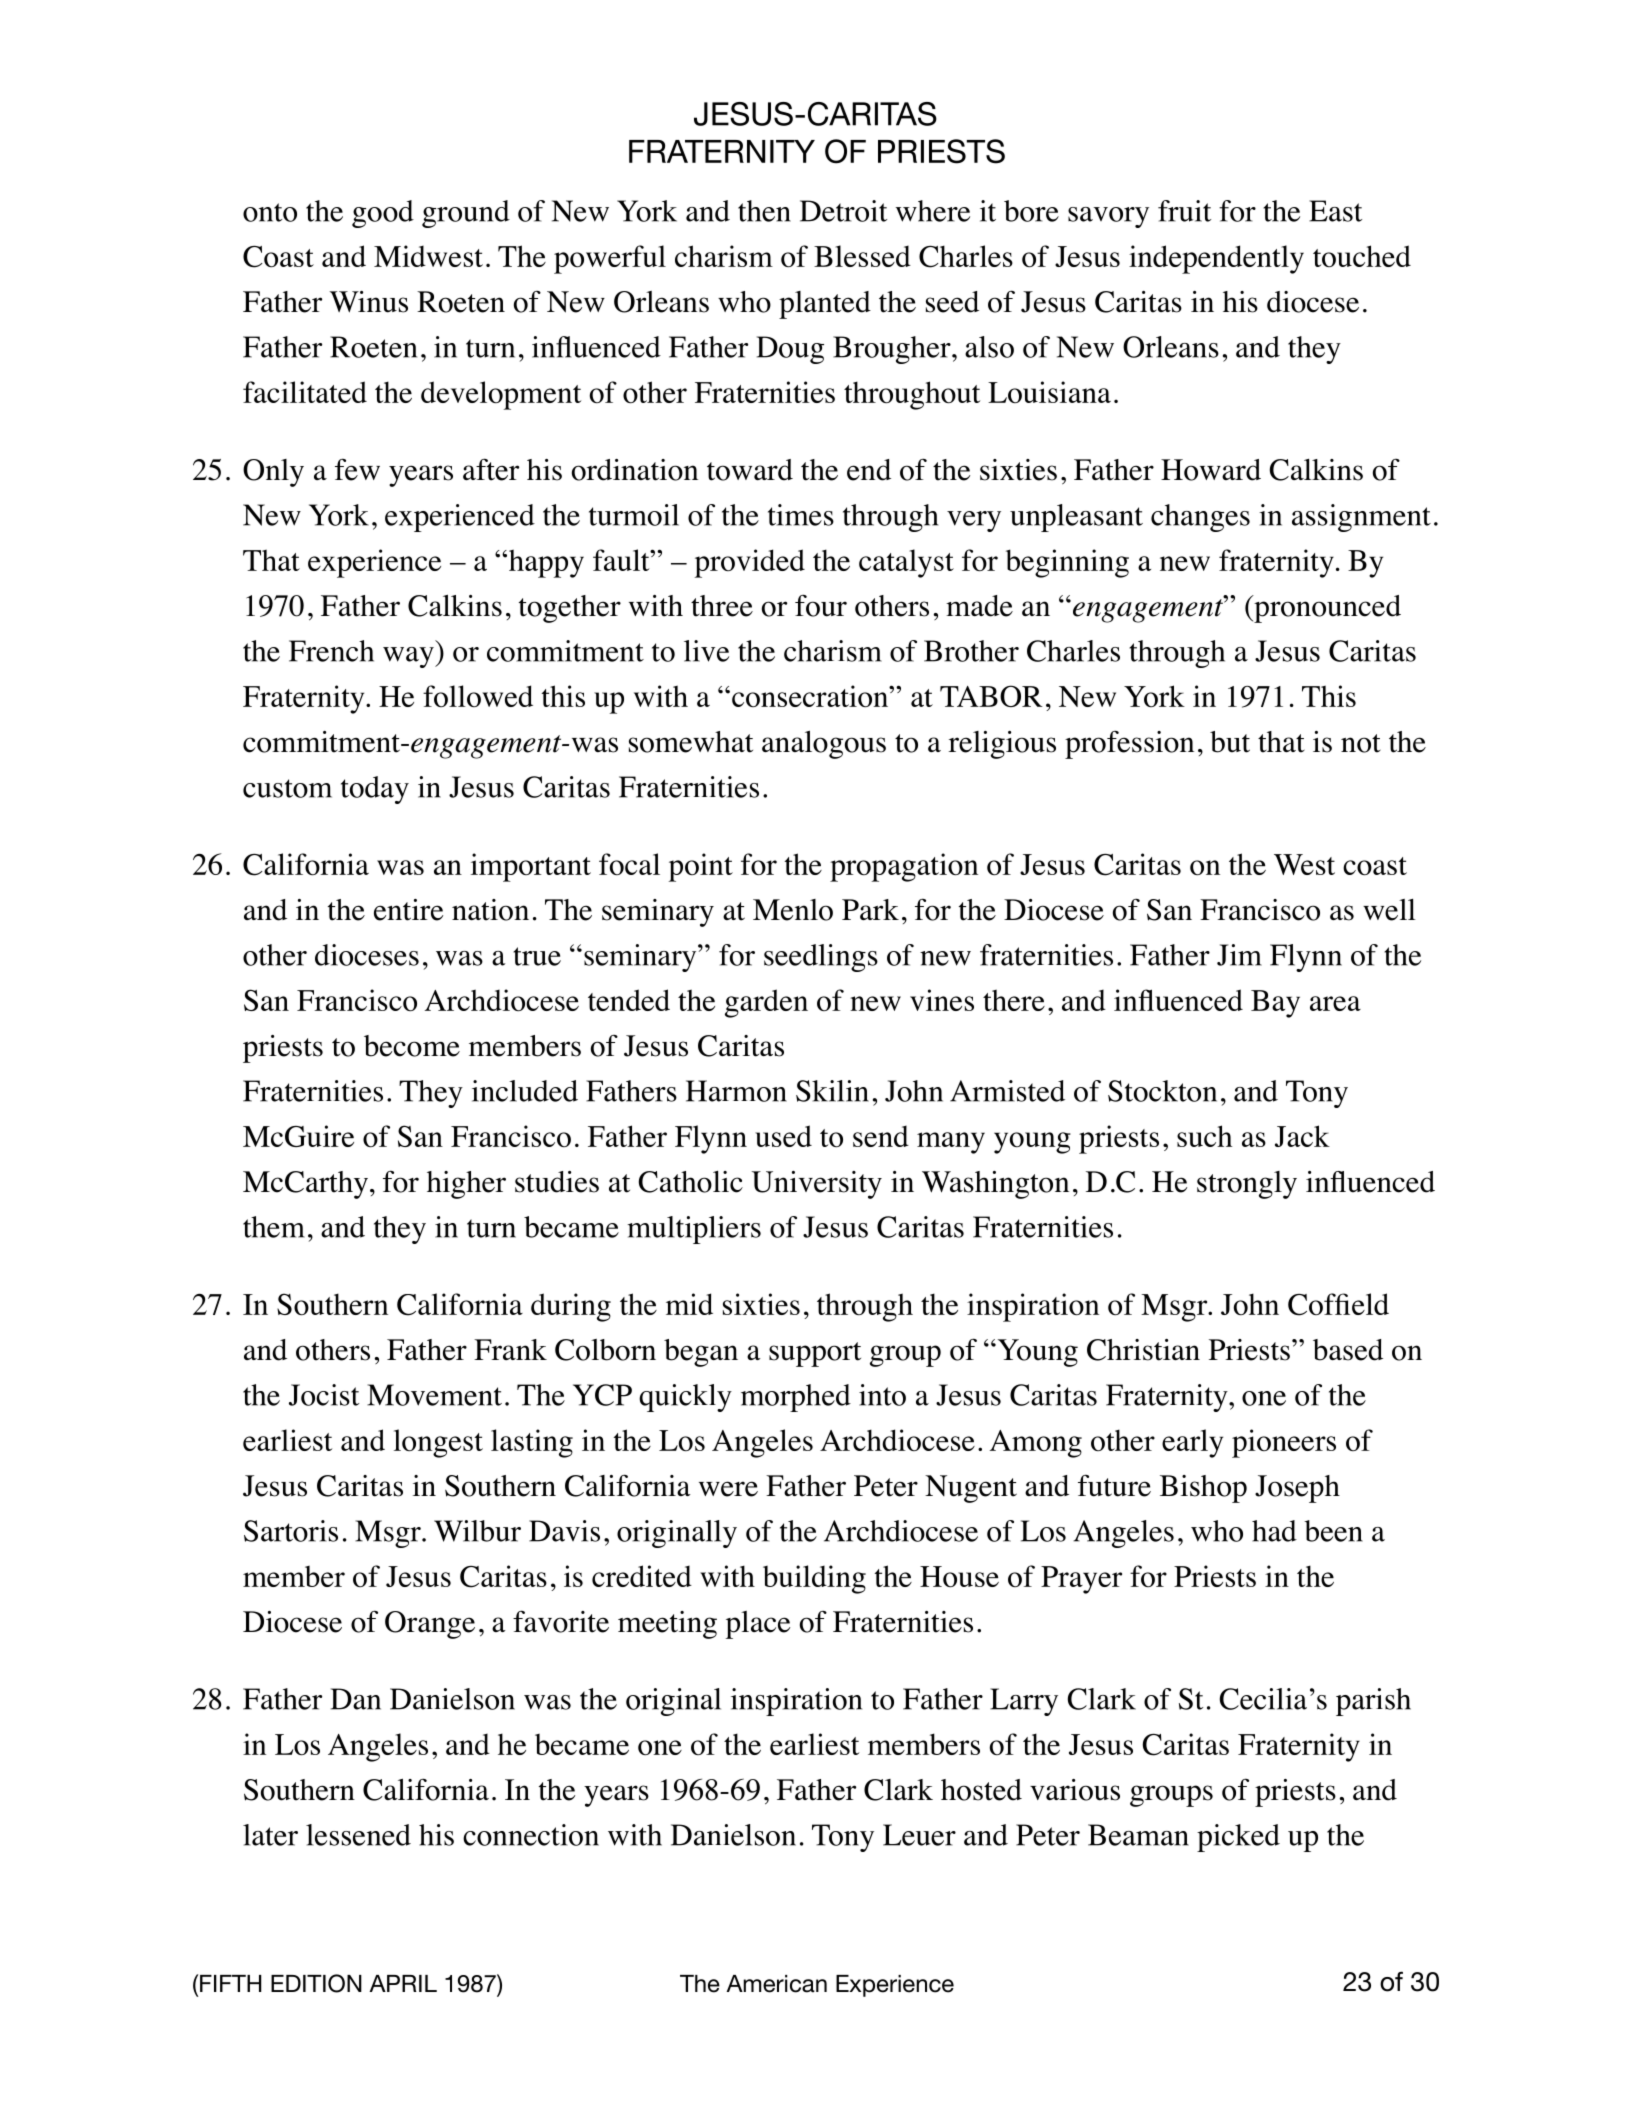 This page has width=1632, height=2112. I want to click on independently, so click(1216, 259).
